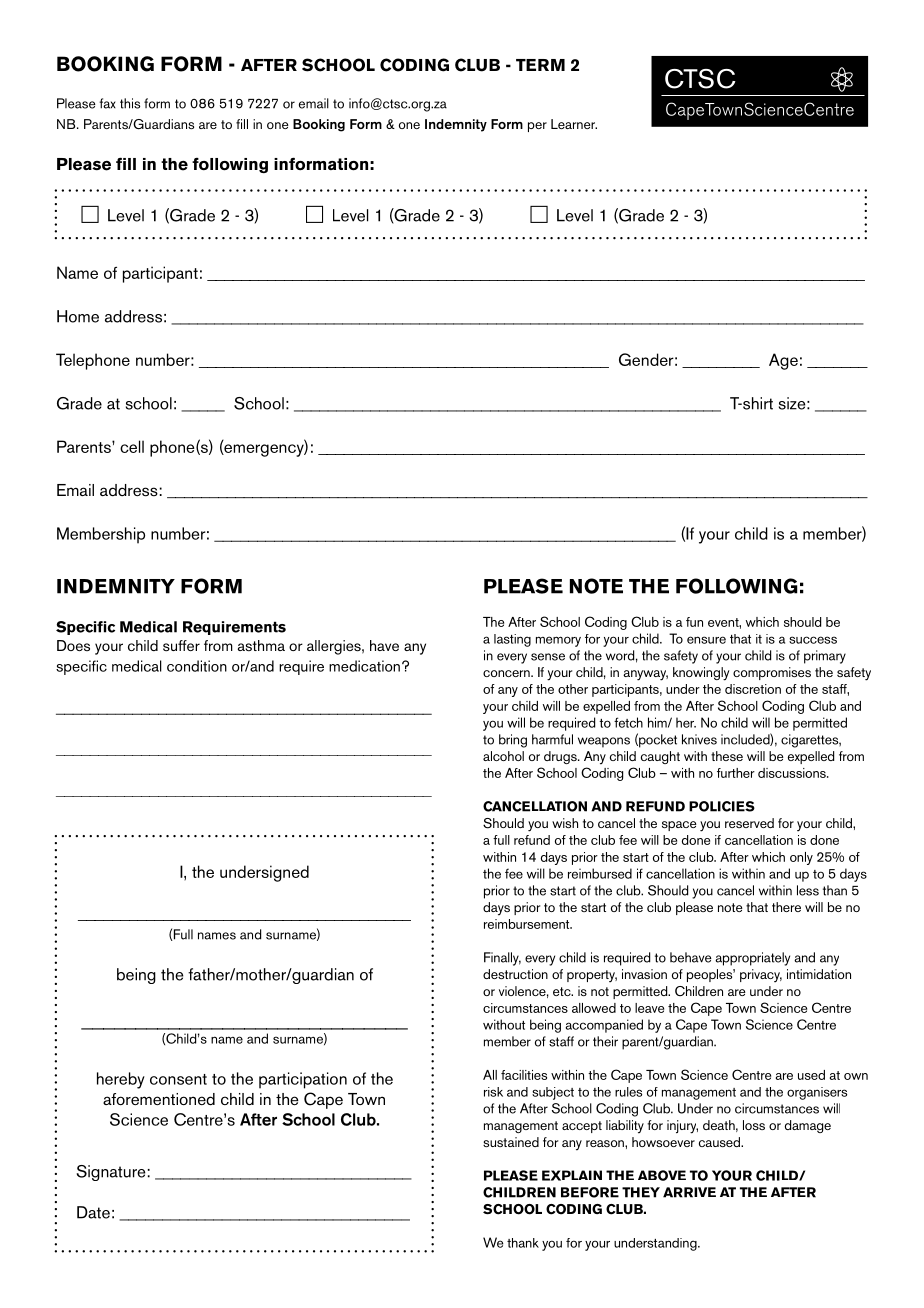  I want to click on this, so click(130, 103).
